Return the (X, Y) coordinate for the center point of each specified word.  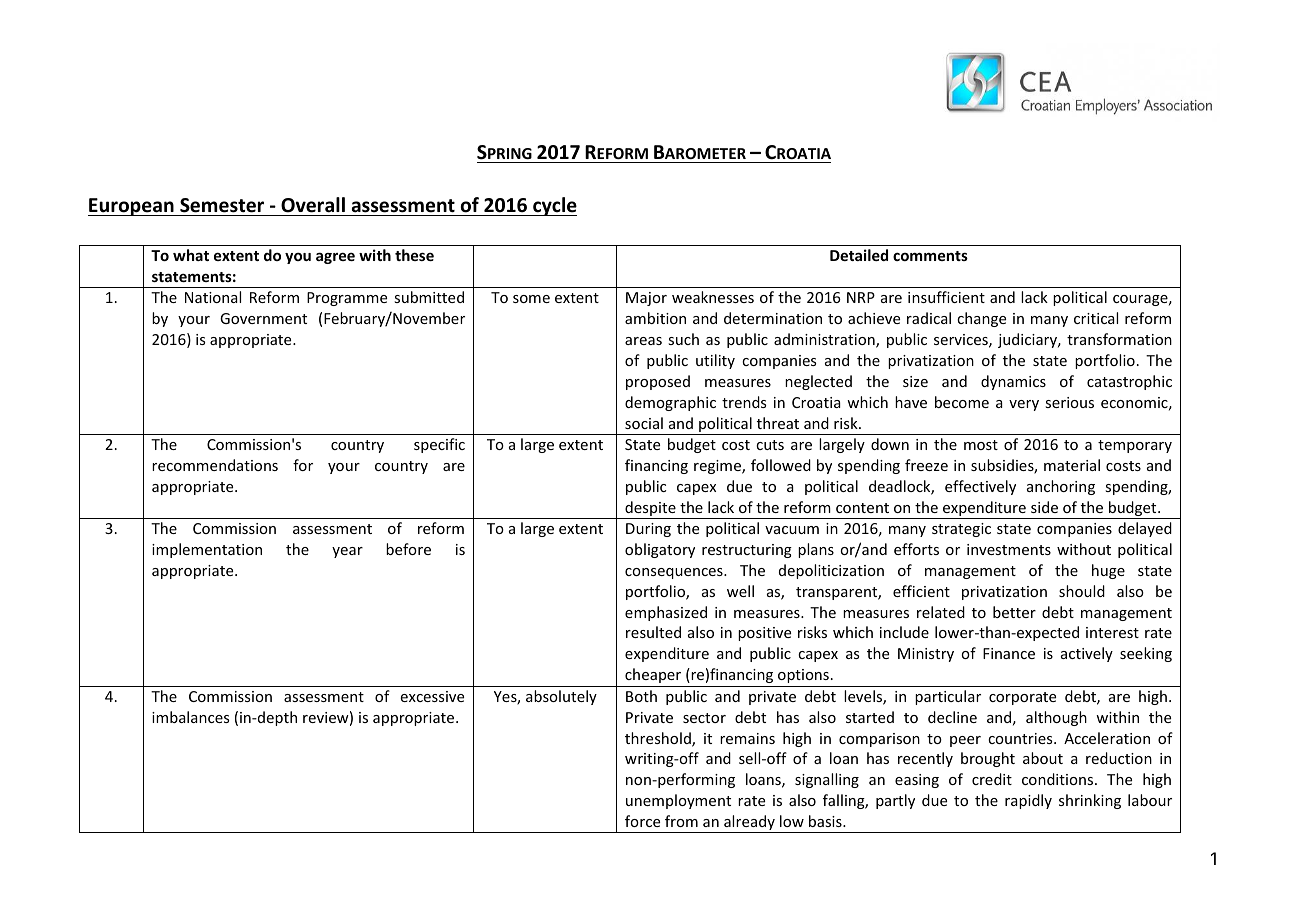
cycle (554, 206)
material (1072, 465)
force (642, 821)
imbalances (190, 717)
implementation (207, 550)
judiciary (1029, 340)
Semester (222, 205)
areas (643, 341)
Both (641, 696)
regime (718, 467)
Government (263, 318)
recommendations (215, 465)
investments (1009, 549)
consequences (675, 573)
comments (930, 256)
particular (948, 697)
